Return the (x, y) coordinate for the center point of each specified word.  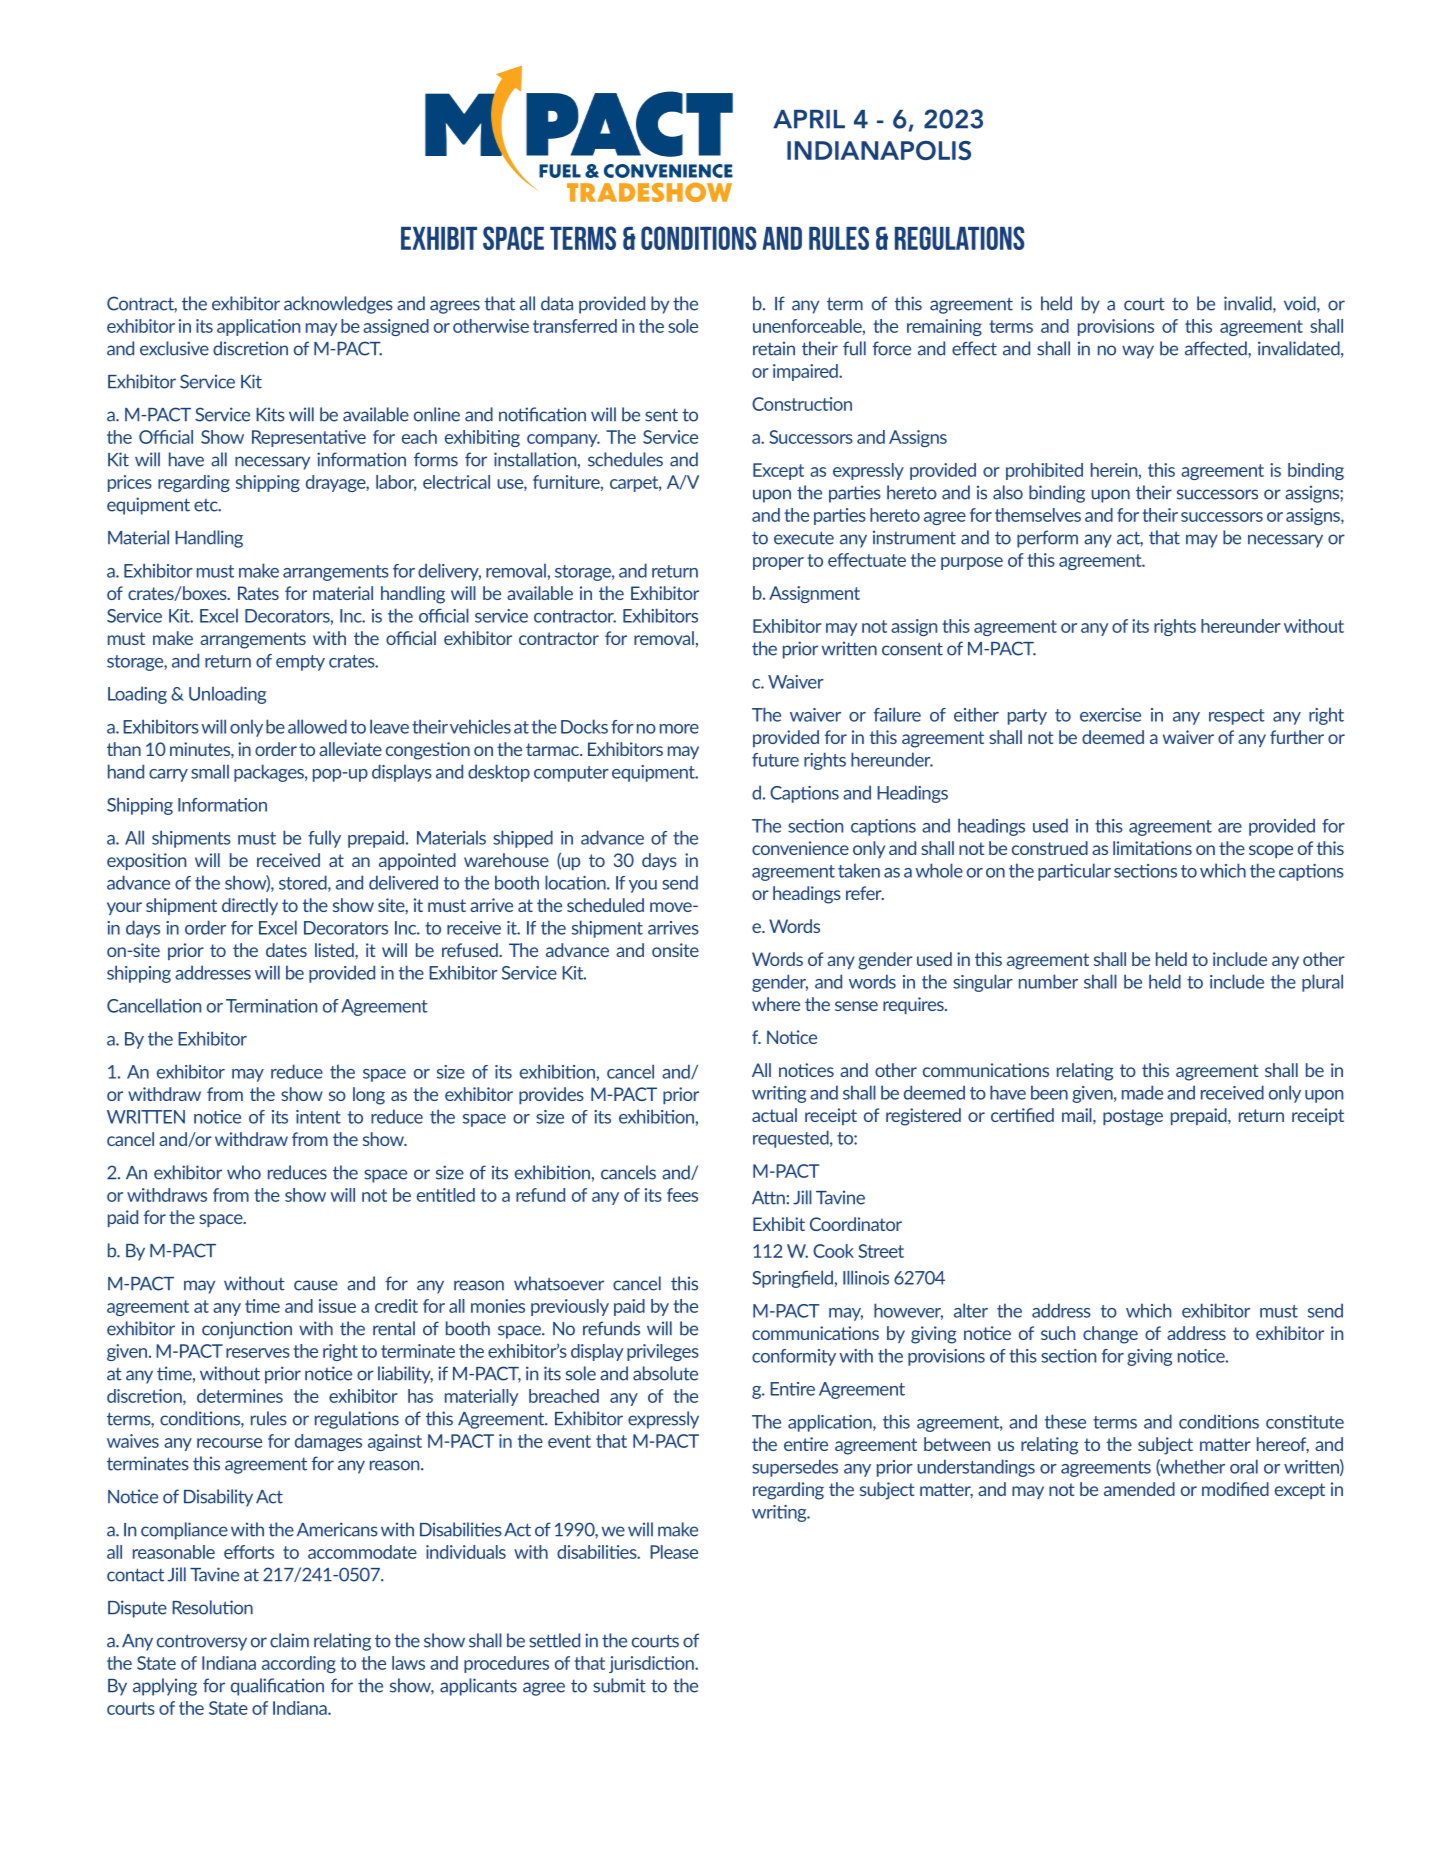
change (1110, 1335)
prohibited (1044, 471)
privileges (663, 1352)
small (210, 771)
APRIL (809, 119)
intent (318, 1117)
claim (289, 1640)
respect (1237, 717)
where (776, 1004)
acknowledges (338, 305)
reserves (258, 1353)
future (775, 760)
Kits (270, 414)
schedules (625, 459)
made (1142, 1092)
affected (1217, 348)
